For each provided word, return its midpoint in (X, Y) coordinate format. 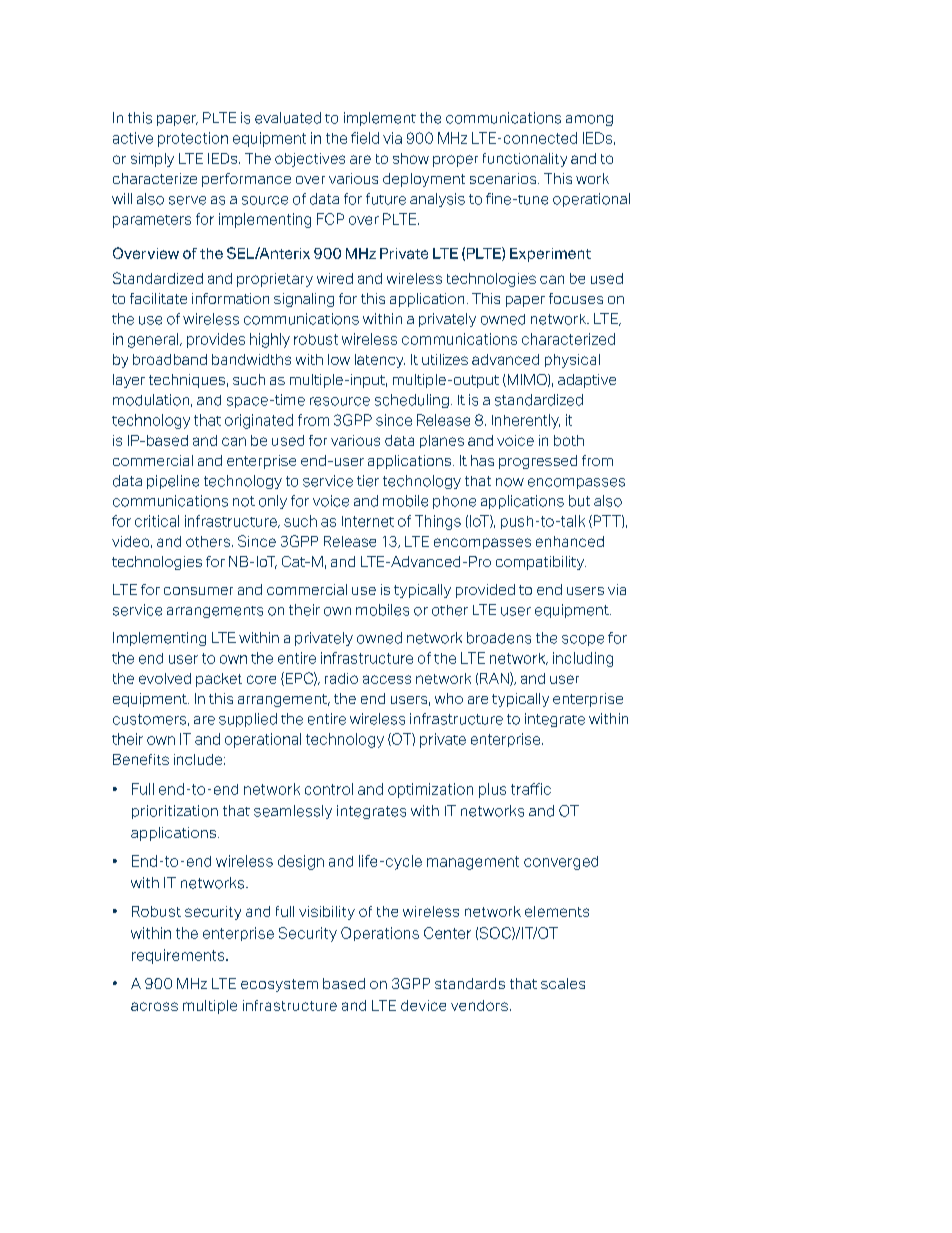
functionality (525, 160)
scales (563, 983)
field (365, 138)
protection (193, 139)
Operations (380, 934)
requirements (179, 956)
